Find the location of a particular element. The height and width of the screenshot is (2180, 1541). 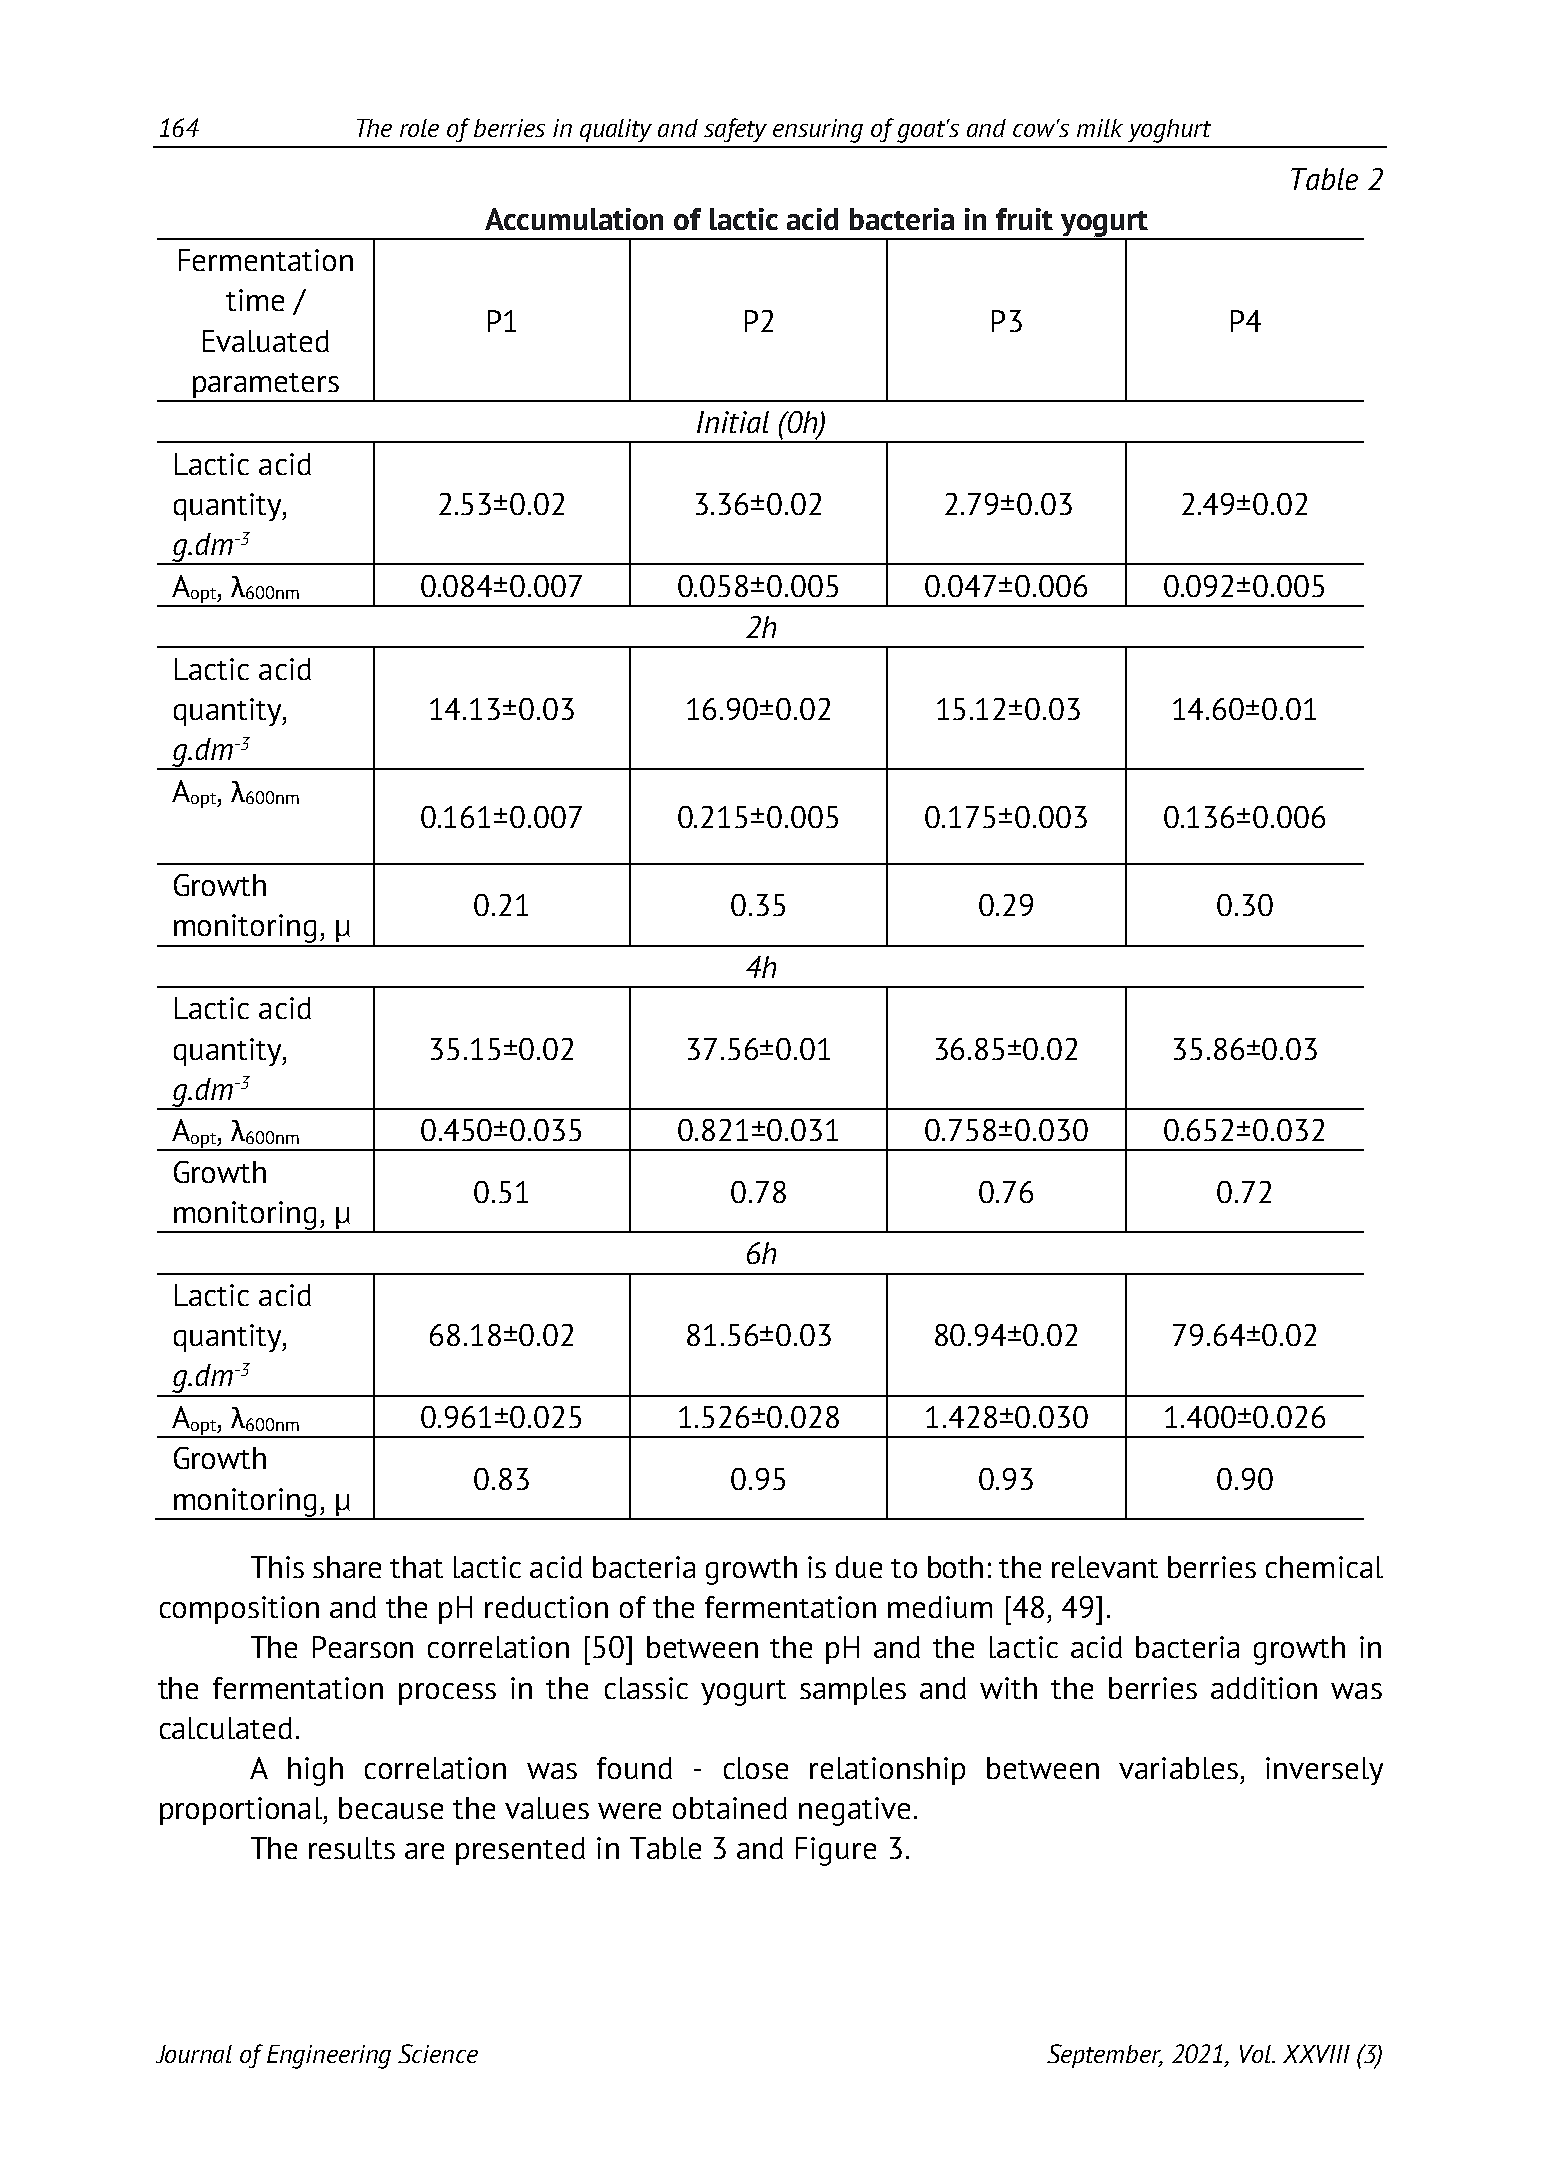

yoghurt is located at coordinates (1169, 131).
